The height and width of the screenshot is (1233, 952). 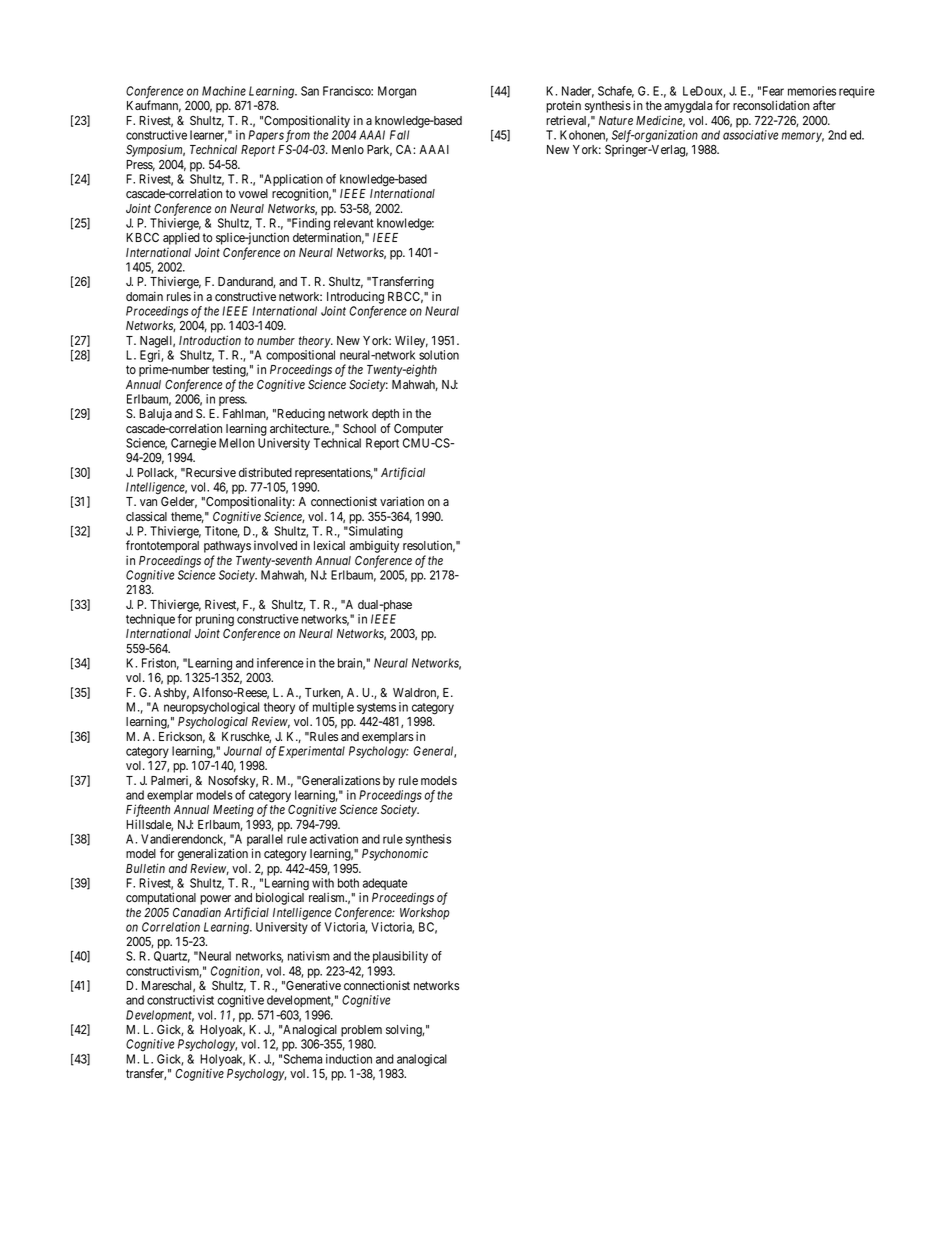 I want to click on protein, so click(x=563, y=108).
